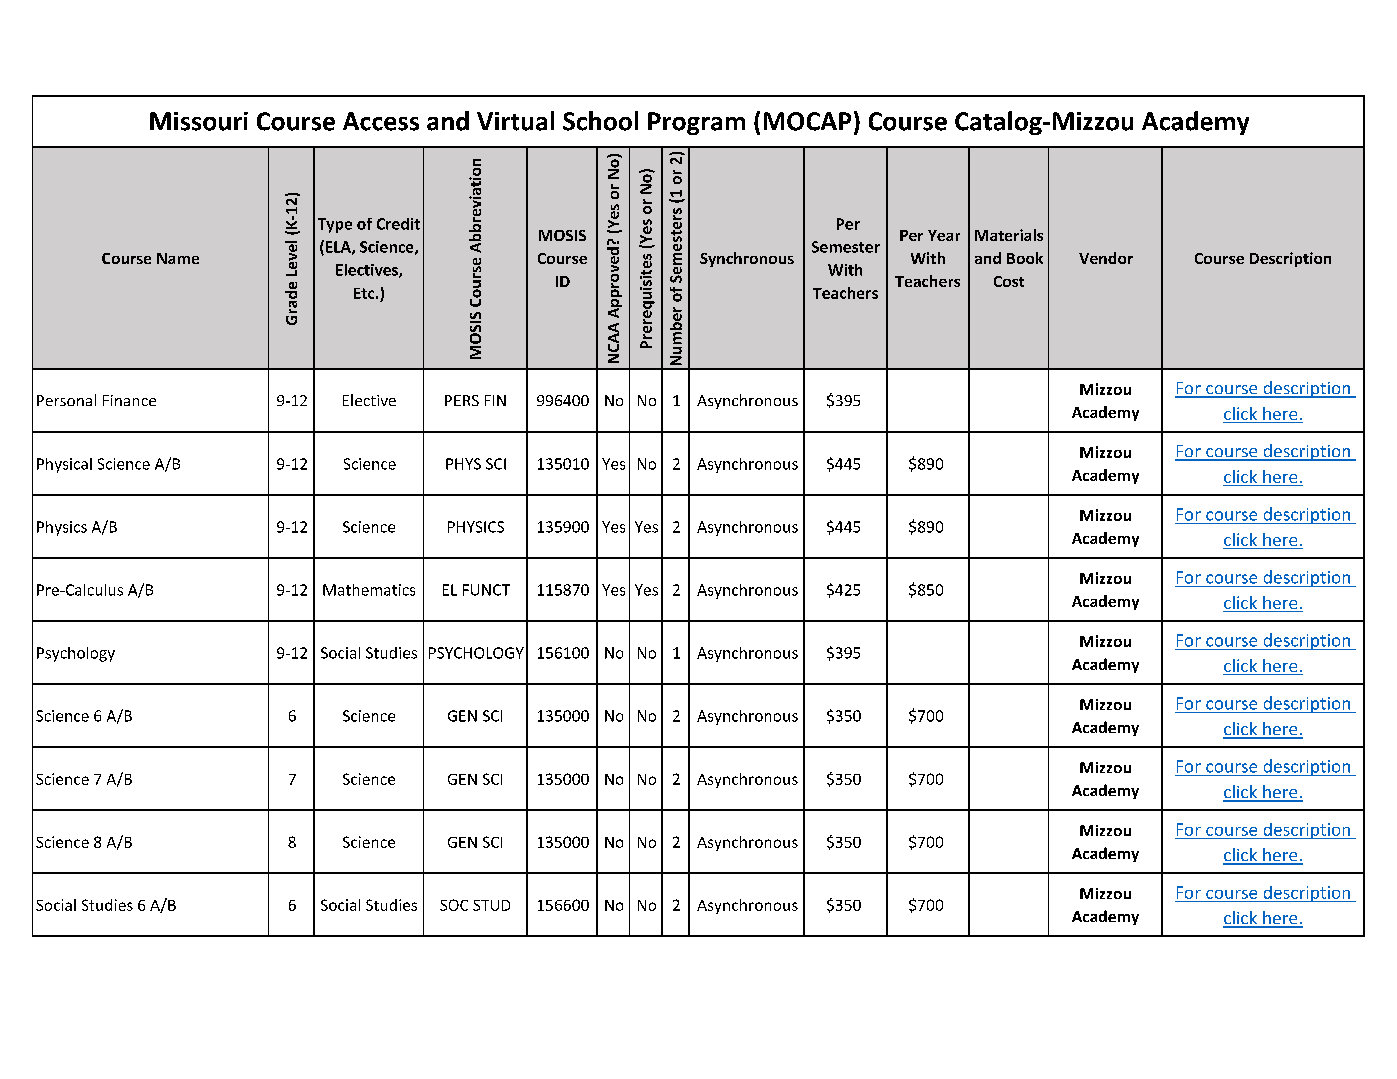  Describe the element at coordinates (369, 590) in the document. I see `Mathematics` at that location.
